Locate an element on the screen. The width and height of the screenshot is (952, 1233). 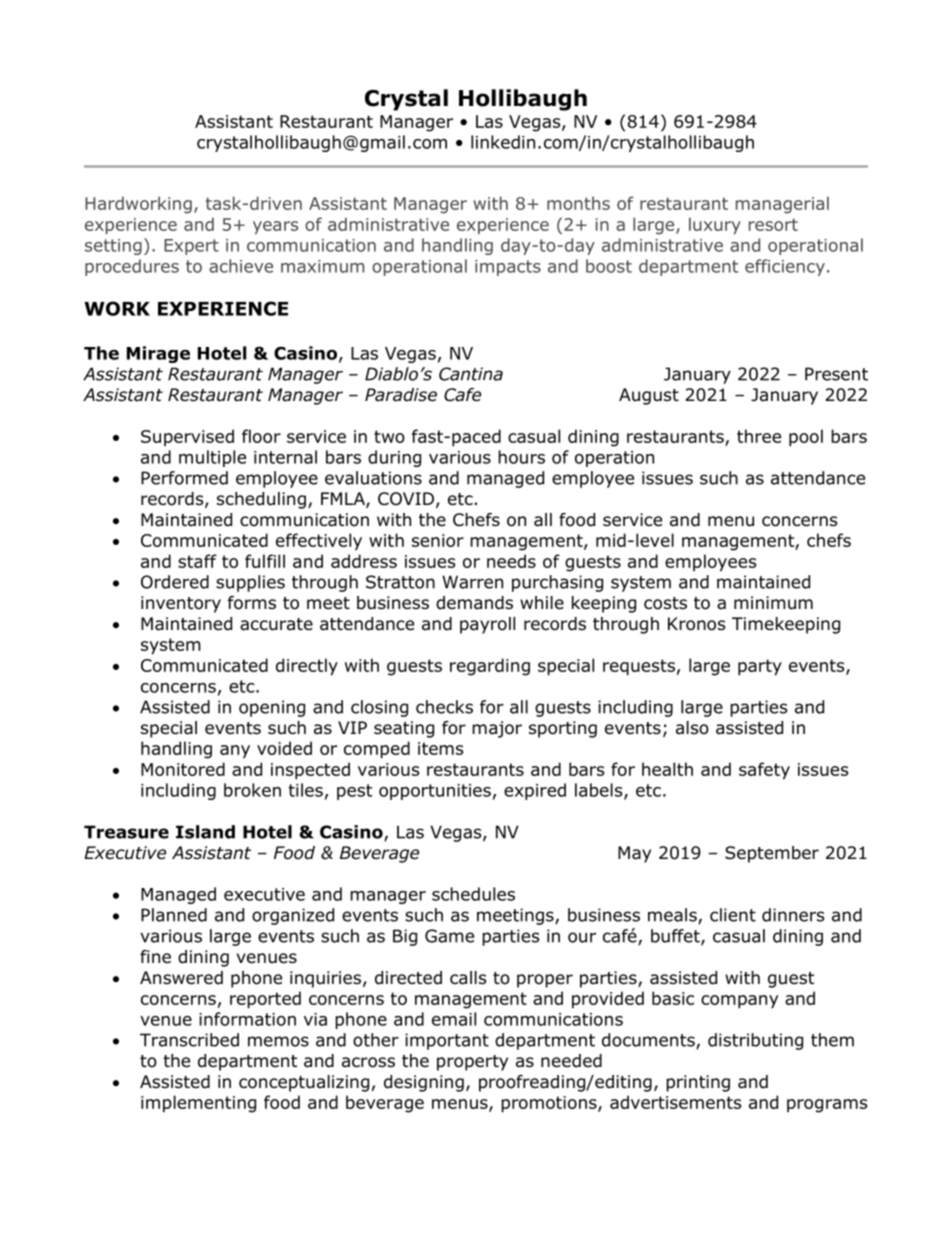
regarding is located at coordinates (490, 667).
